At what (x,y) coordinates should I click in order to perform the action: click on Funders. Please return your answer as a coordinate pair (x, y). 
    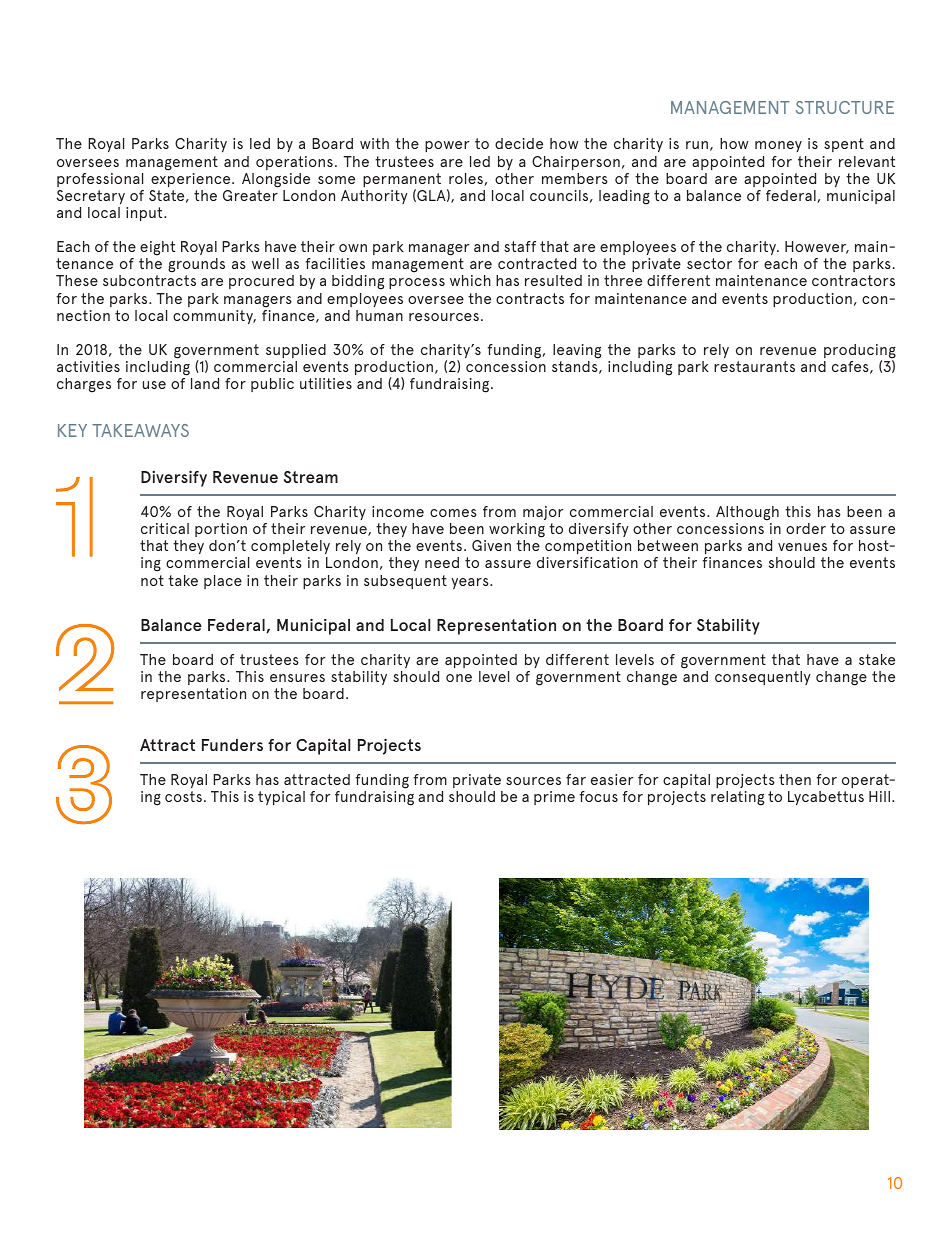
    Looking at the image, I should click on (232, 745).
